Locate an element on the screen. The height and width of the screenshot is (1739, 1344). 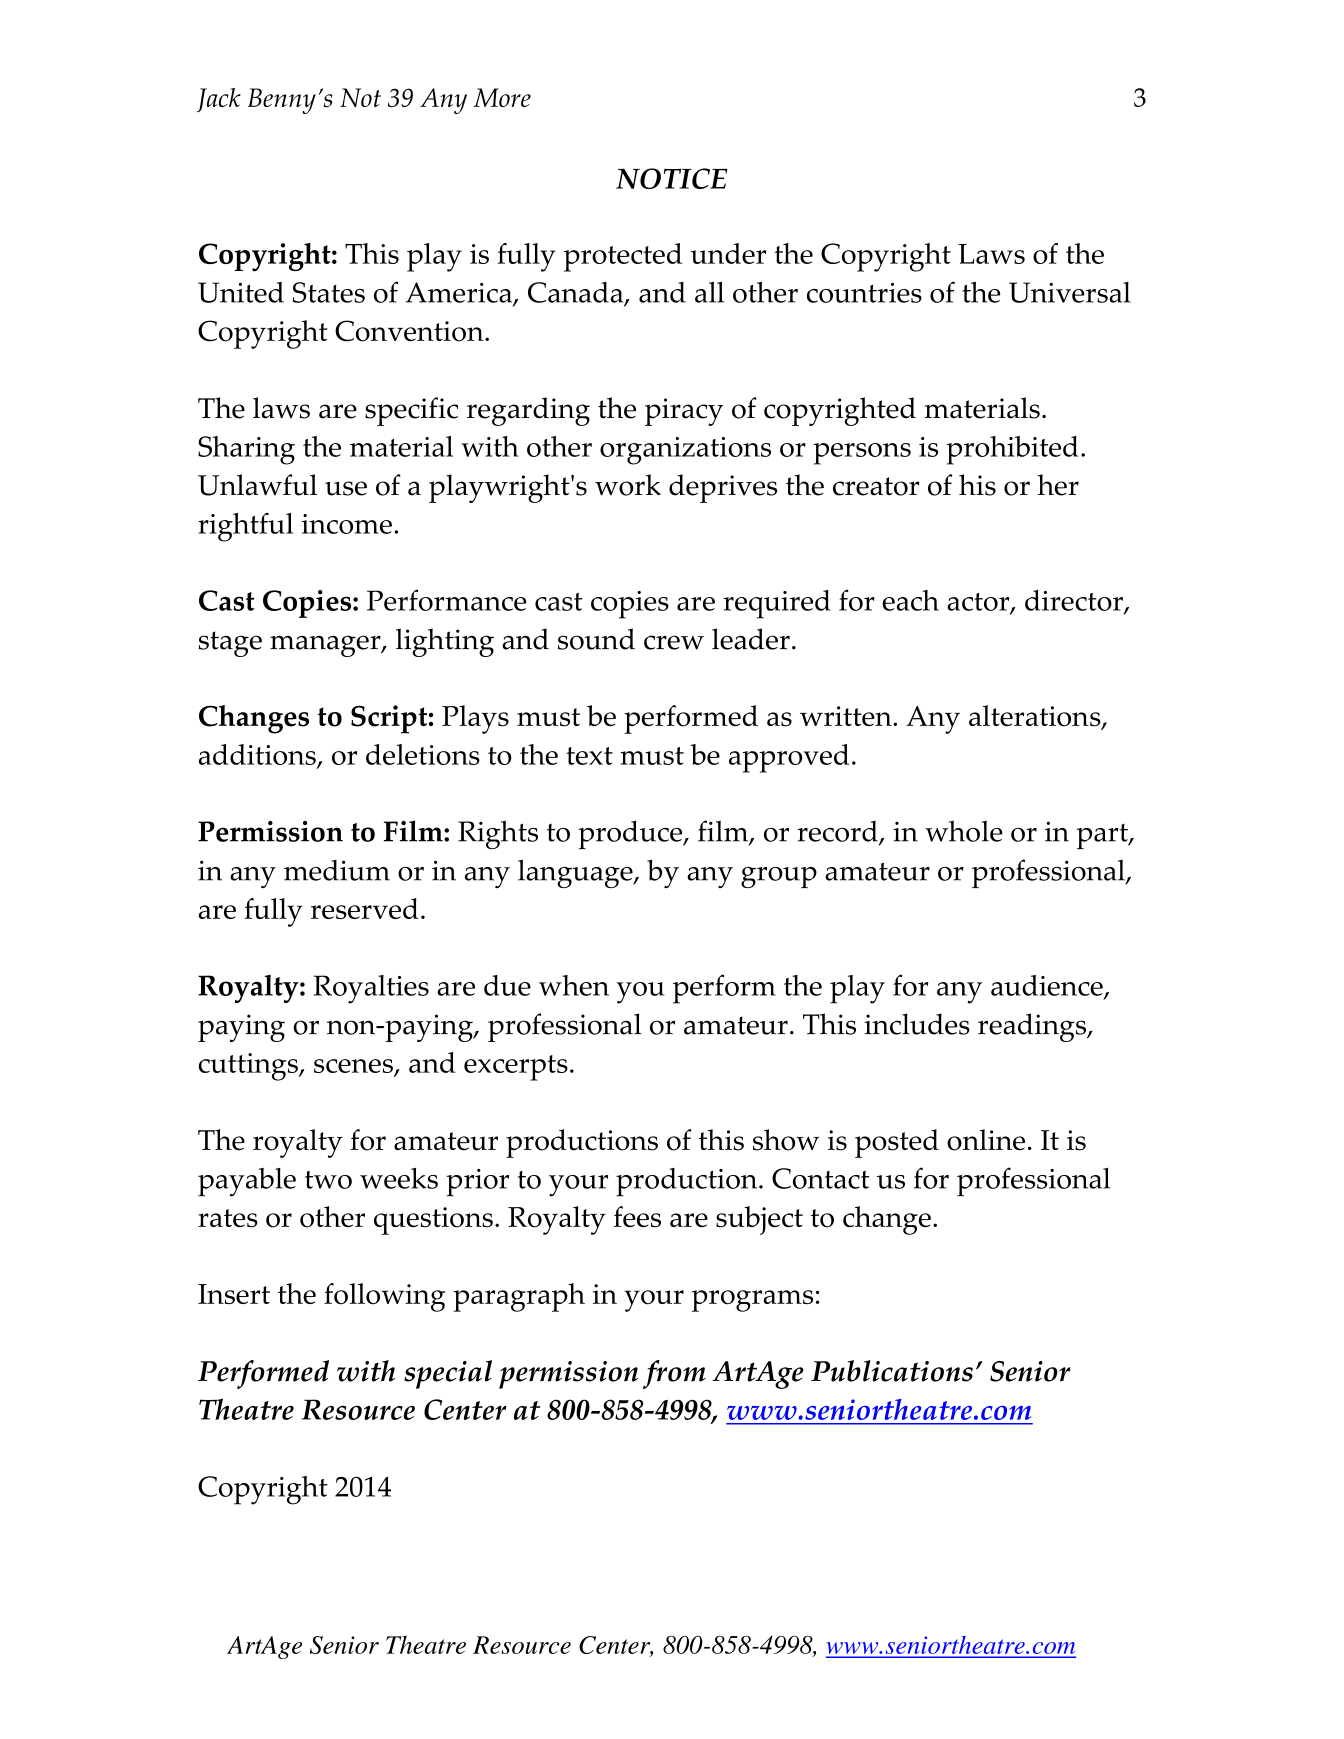
scenes is located at coordinates (354, 1067).
